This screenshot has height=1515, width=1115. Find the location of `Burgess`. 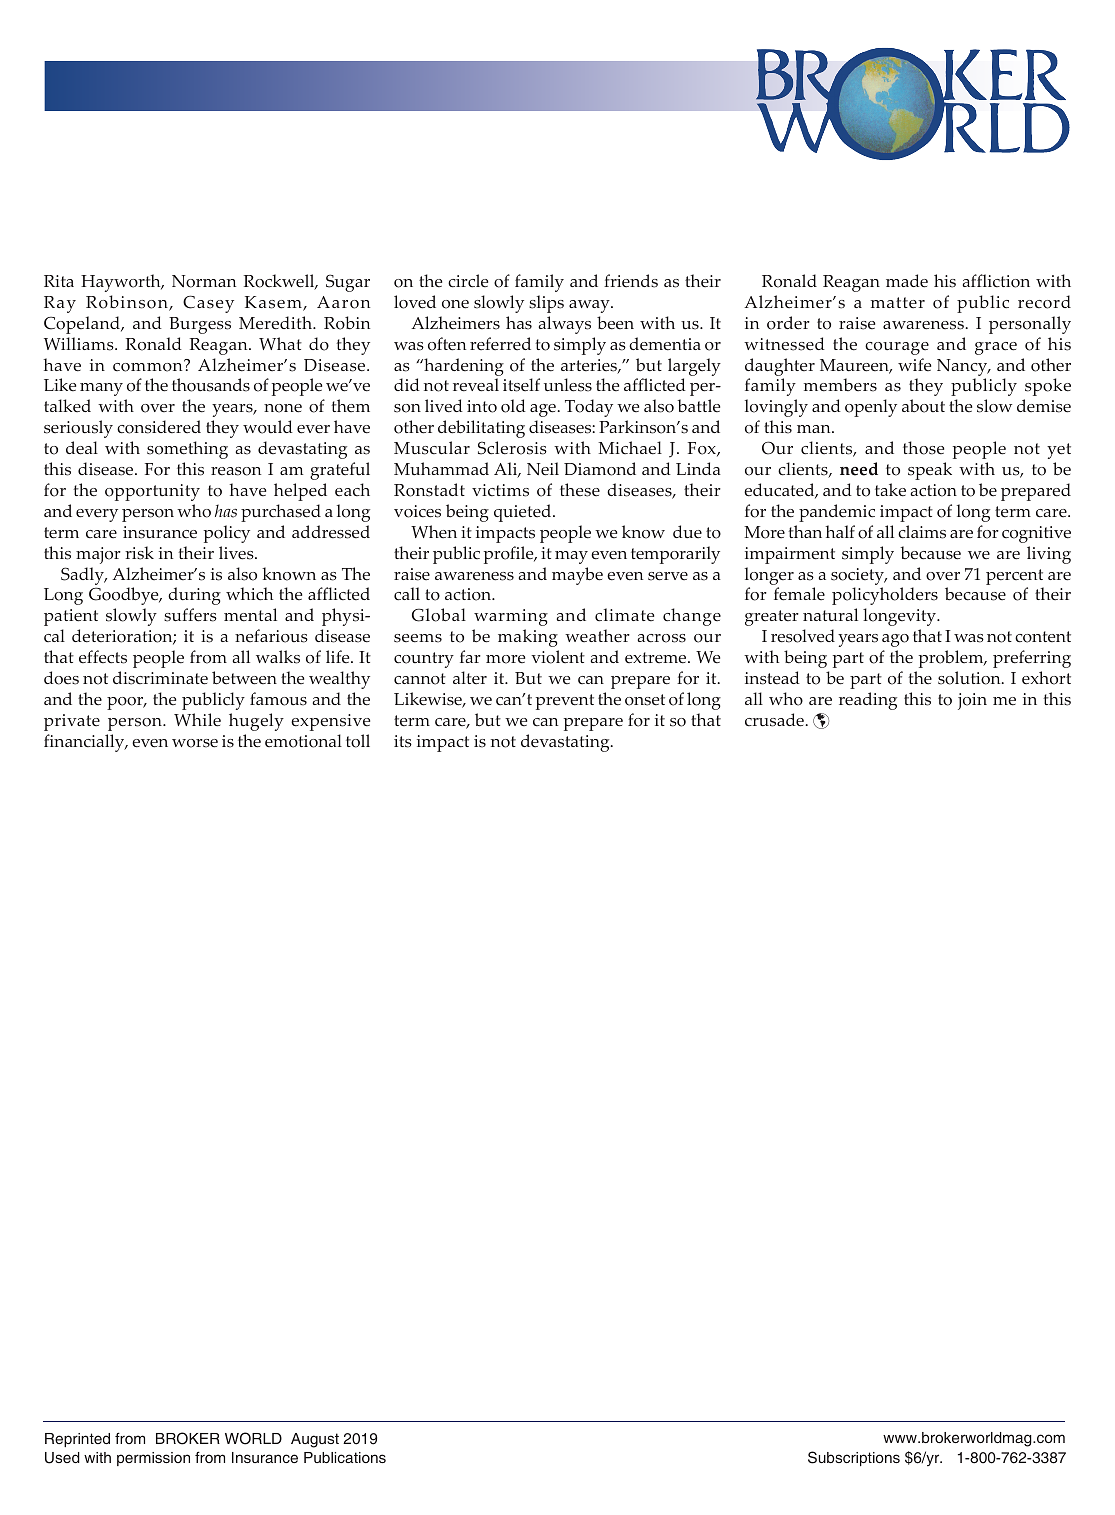

Burgess is located at coordinates (200, 325).
